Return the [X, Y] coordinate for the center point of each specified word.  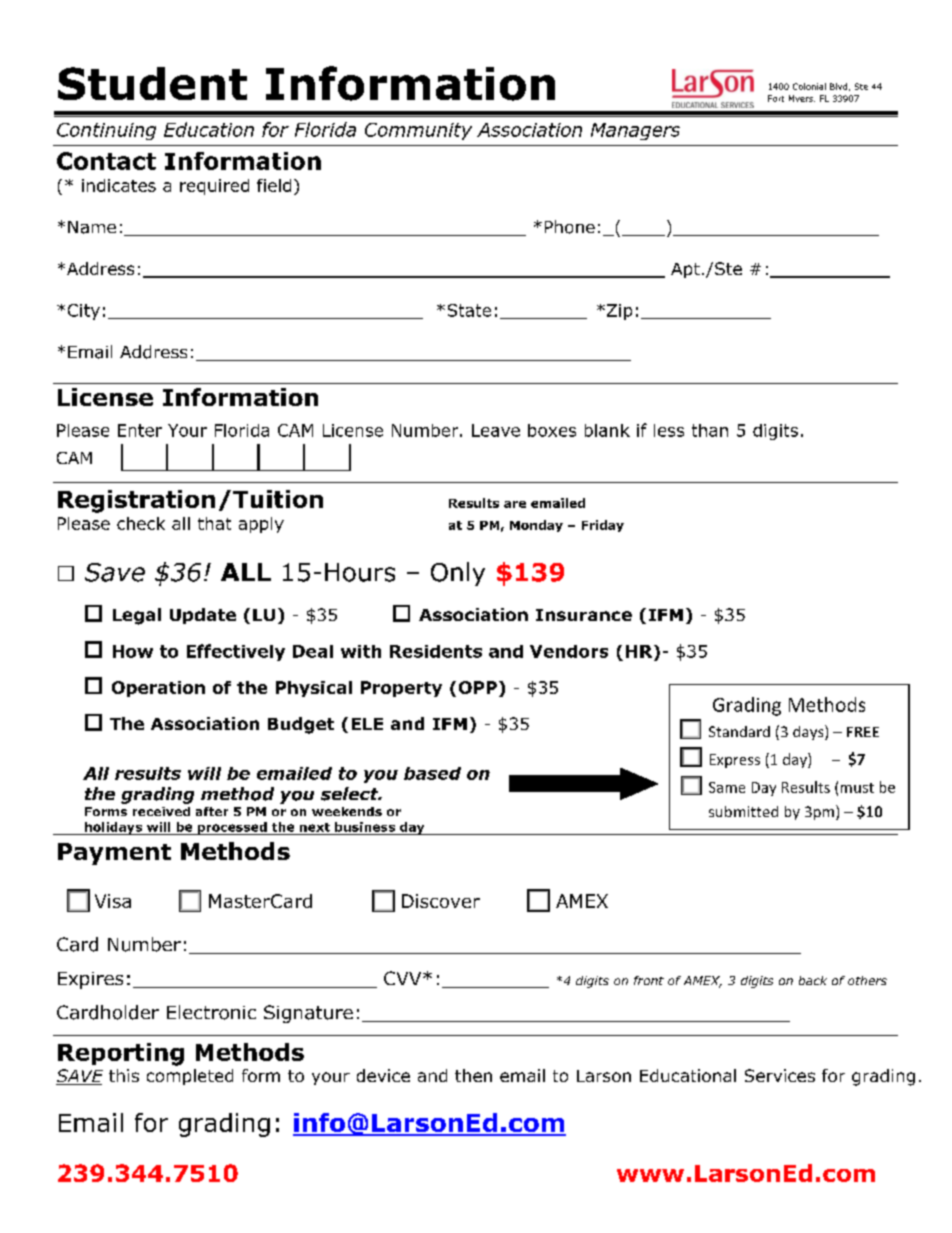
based [432, 773]
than [710, 430]
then [473, 1075]
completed [190, 1077]
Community [418, 131]
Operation [158, 689]
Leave [496, 430]
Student [152, 83]
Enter [140, 430]
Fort [776, 98]
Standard [739, 731]
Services [780, 1075]
